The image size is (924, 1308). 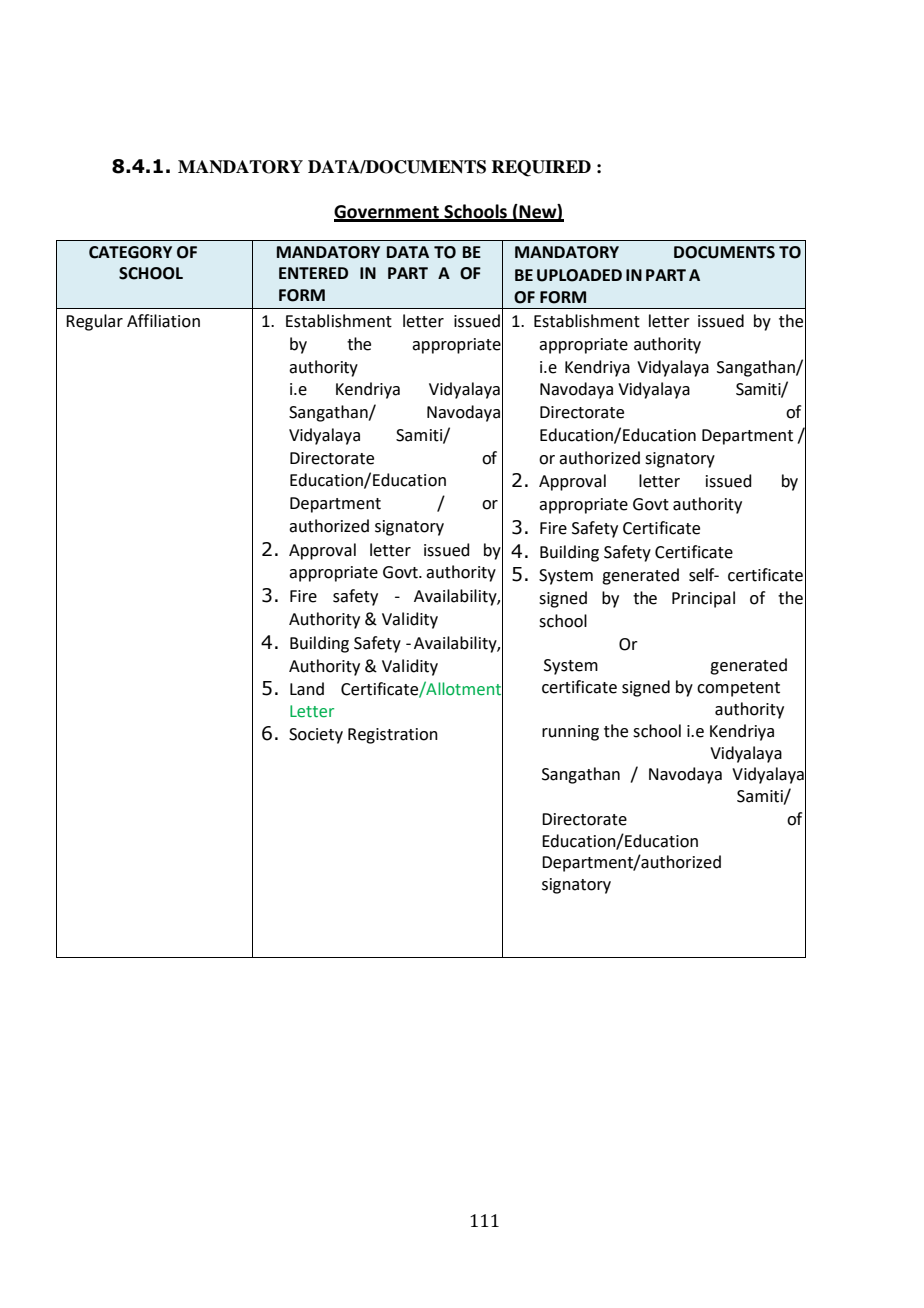 I want to click on competent, so click(x=738, y=689).
